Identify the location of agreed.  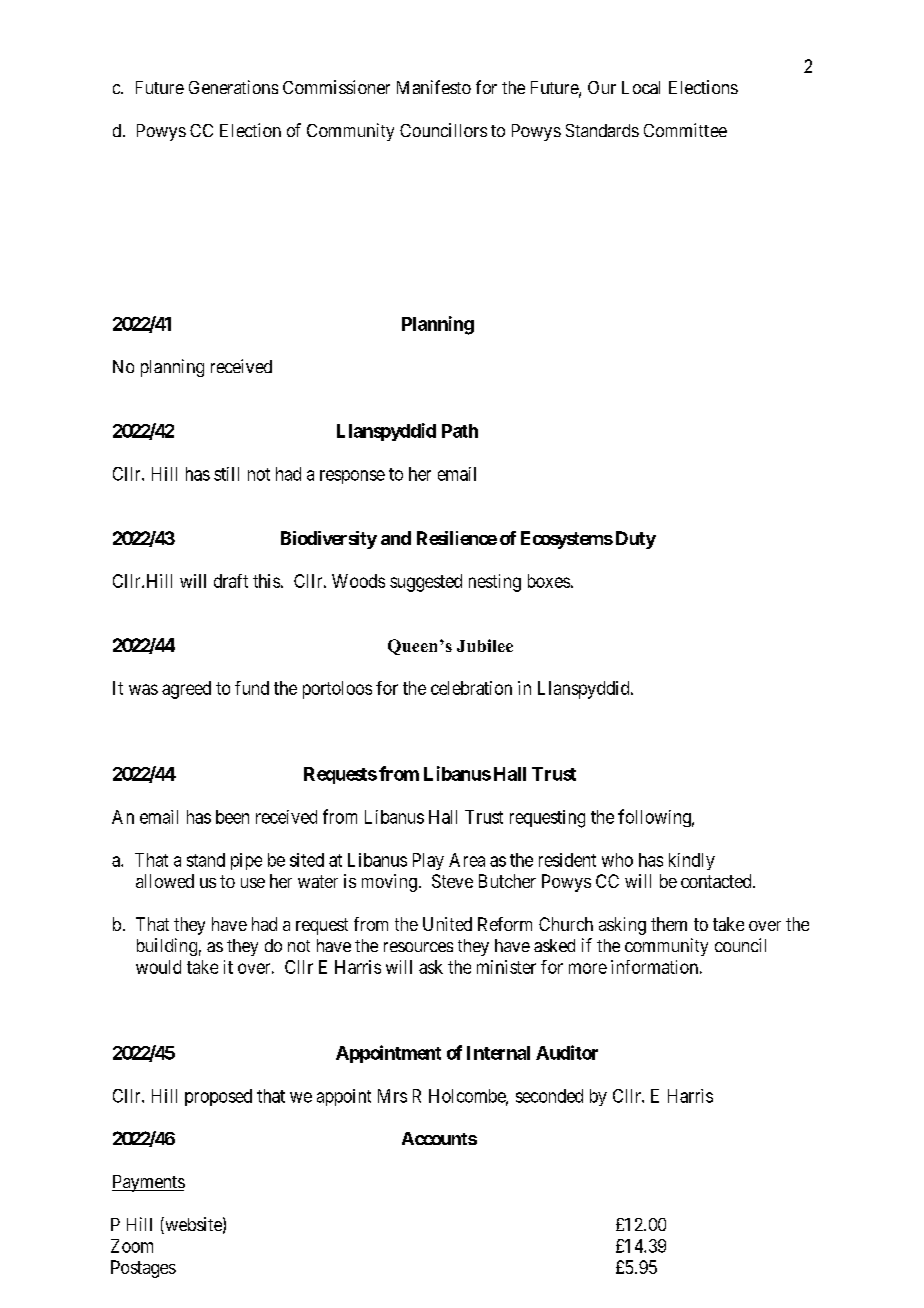
(186, 690).
